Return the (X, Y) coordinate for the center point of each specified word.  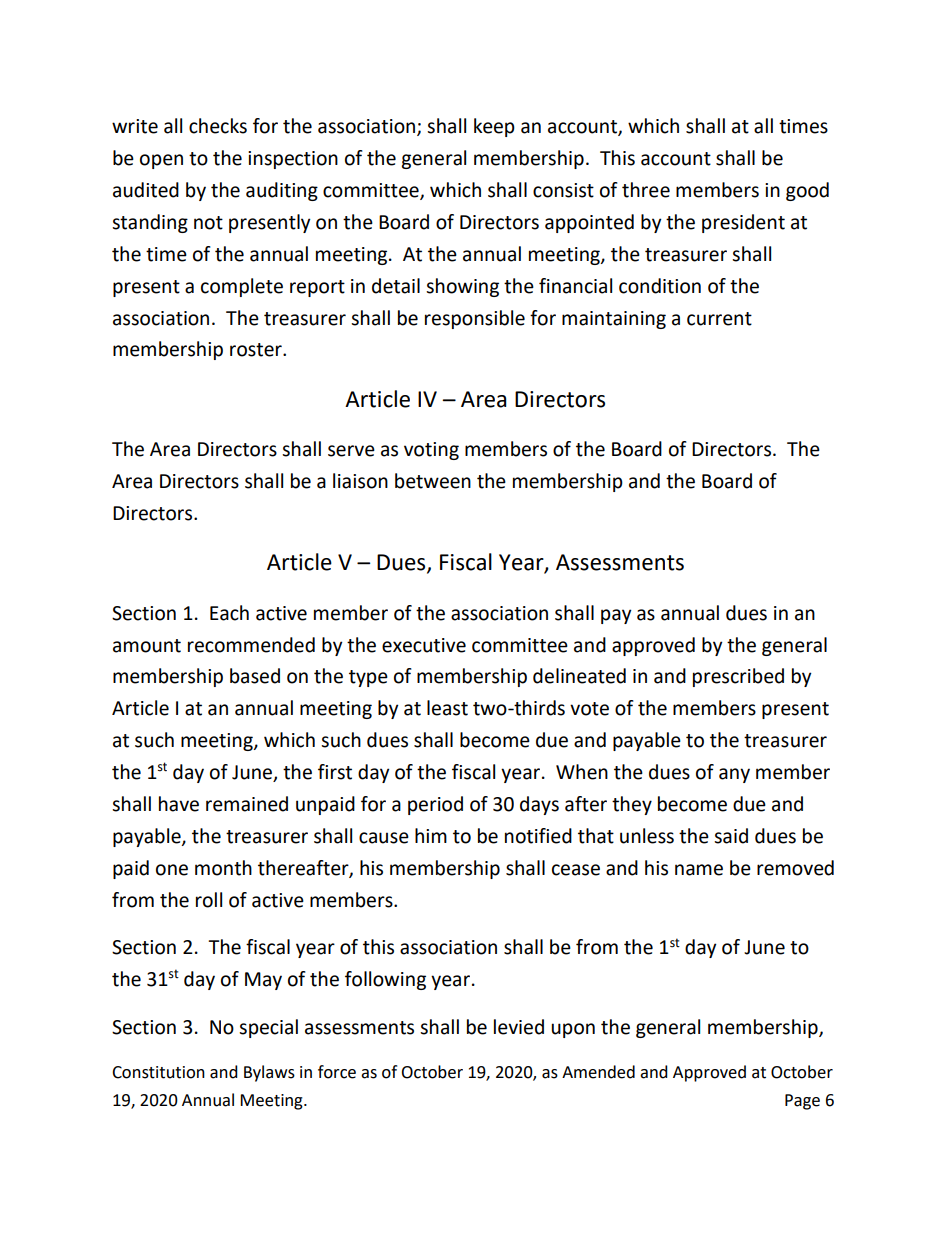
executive (424, 645)
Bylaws (269, 1073)
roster (257, 350)
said (731, 836)
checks (218, 126)
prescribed (738, 677)
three (646, 190)
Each (229, 613)
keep (494, 127)
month (223, 868)
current (719, 319)
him (431, 835)
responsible (475, 319)
